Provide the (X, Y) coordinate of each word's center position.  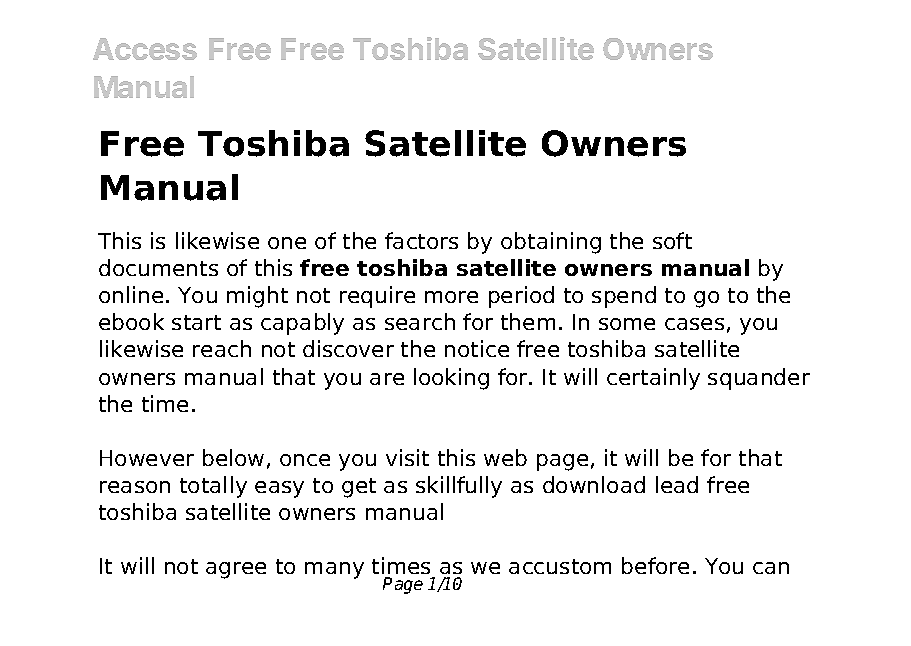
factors (421, 240)
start (196, 322)
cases (694, 324)
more (451, 297)
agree (236, 570)
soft (672, 240)
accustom (560, 566)
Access (145, 49)
